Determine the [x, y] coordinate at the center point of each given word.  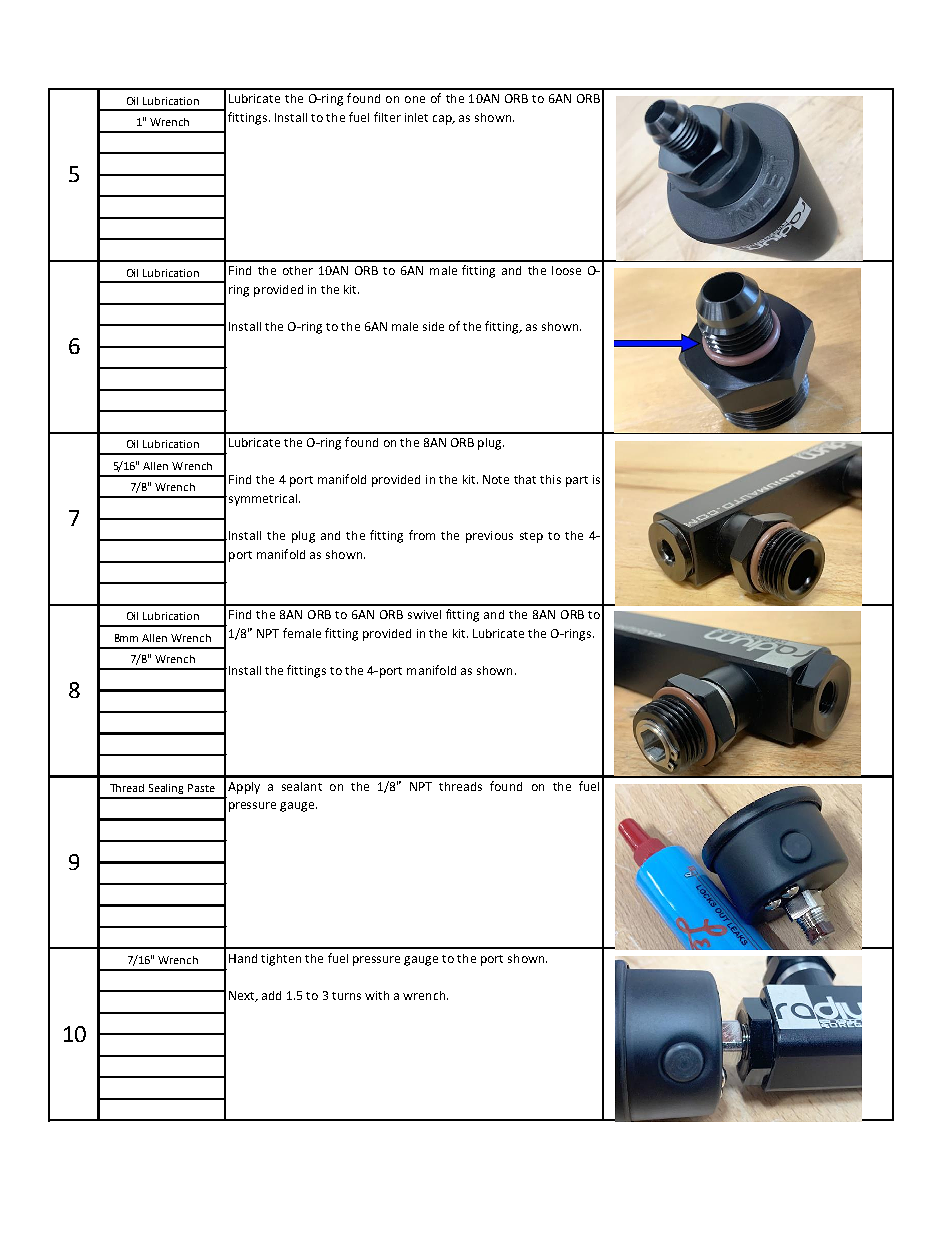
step [531, 537]
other [298, 270]
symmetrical [261, 500]
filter [387, 117]
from [422, 535]
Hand [243, 958]
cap [443, 120]
